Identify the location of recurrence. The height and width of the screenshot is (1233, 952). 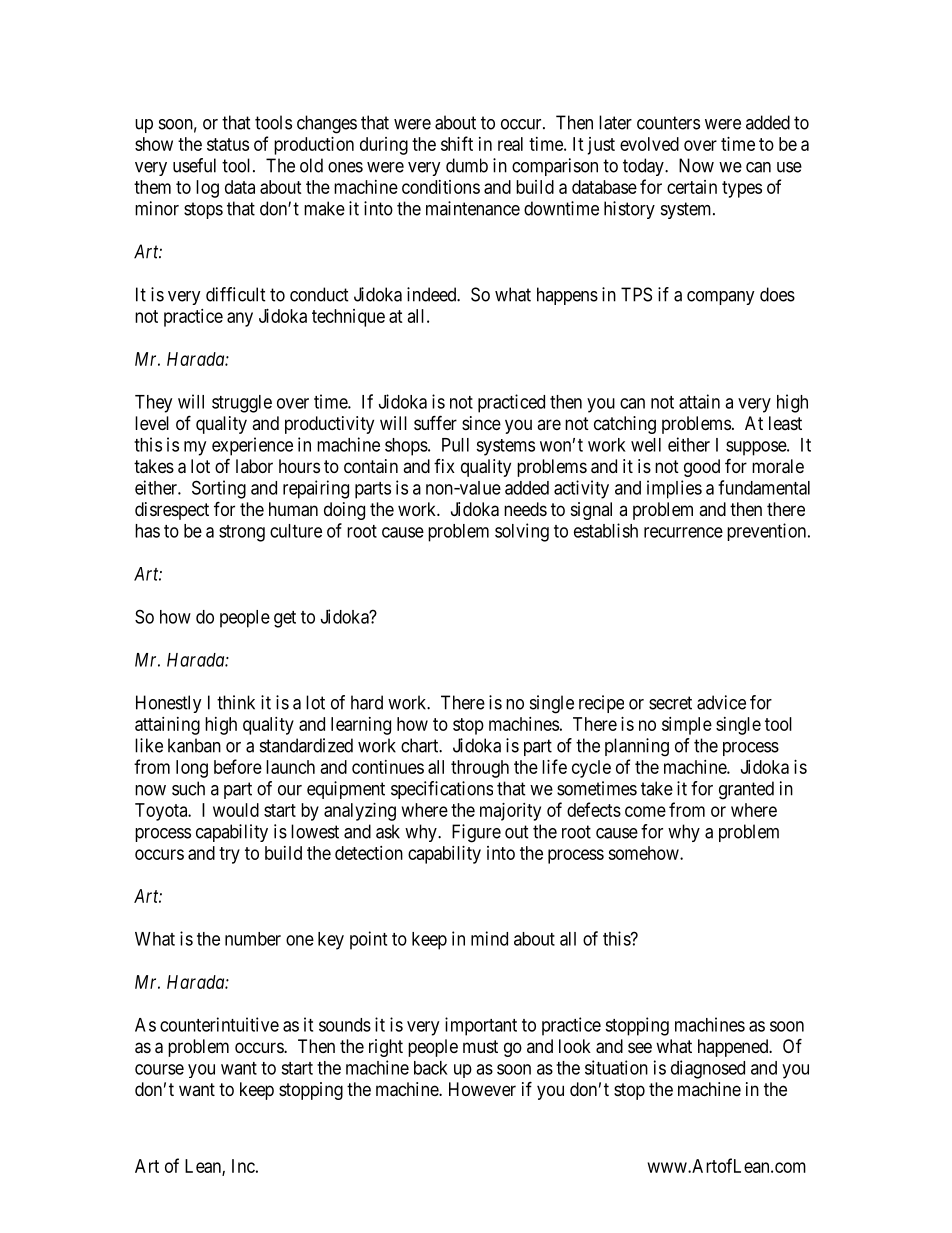
(683, 532).
